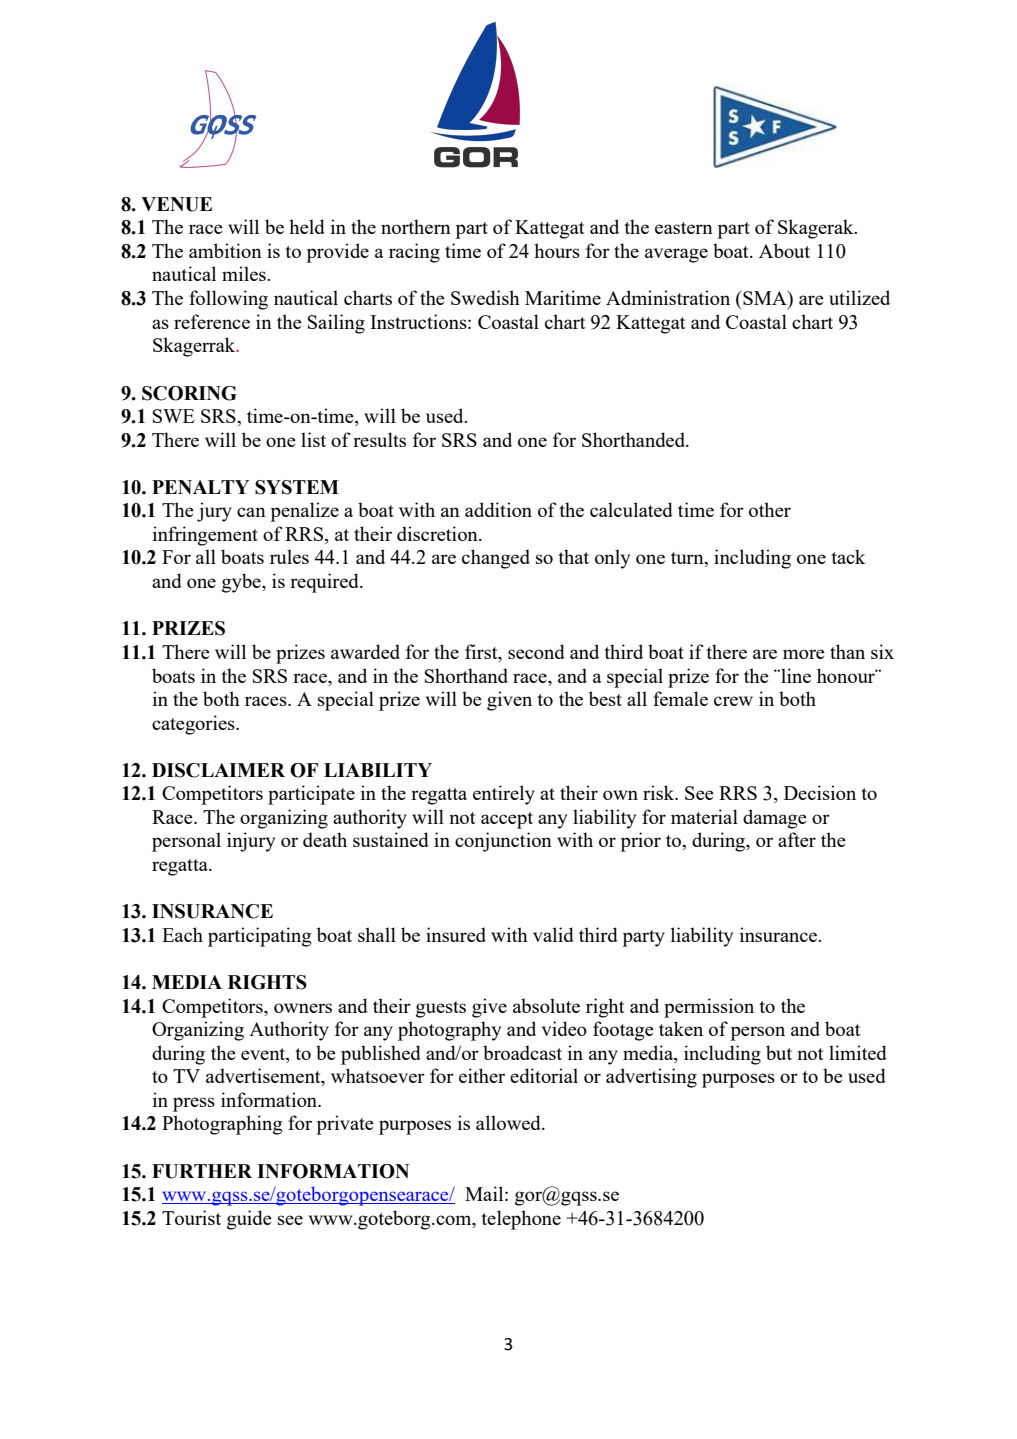  What do you see at coordinates (546, 1005) in the screenshot?
I see `absolute` at bounding box center [546, 1005].
